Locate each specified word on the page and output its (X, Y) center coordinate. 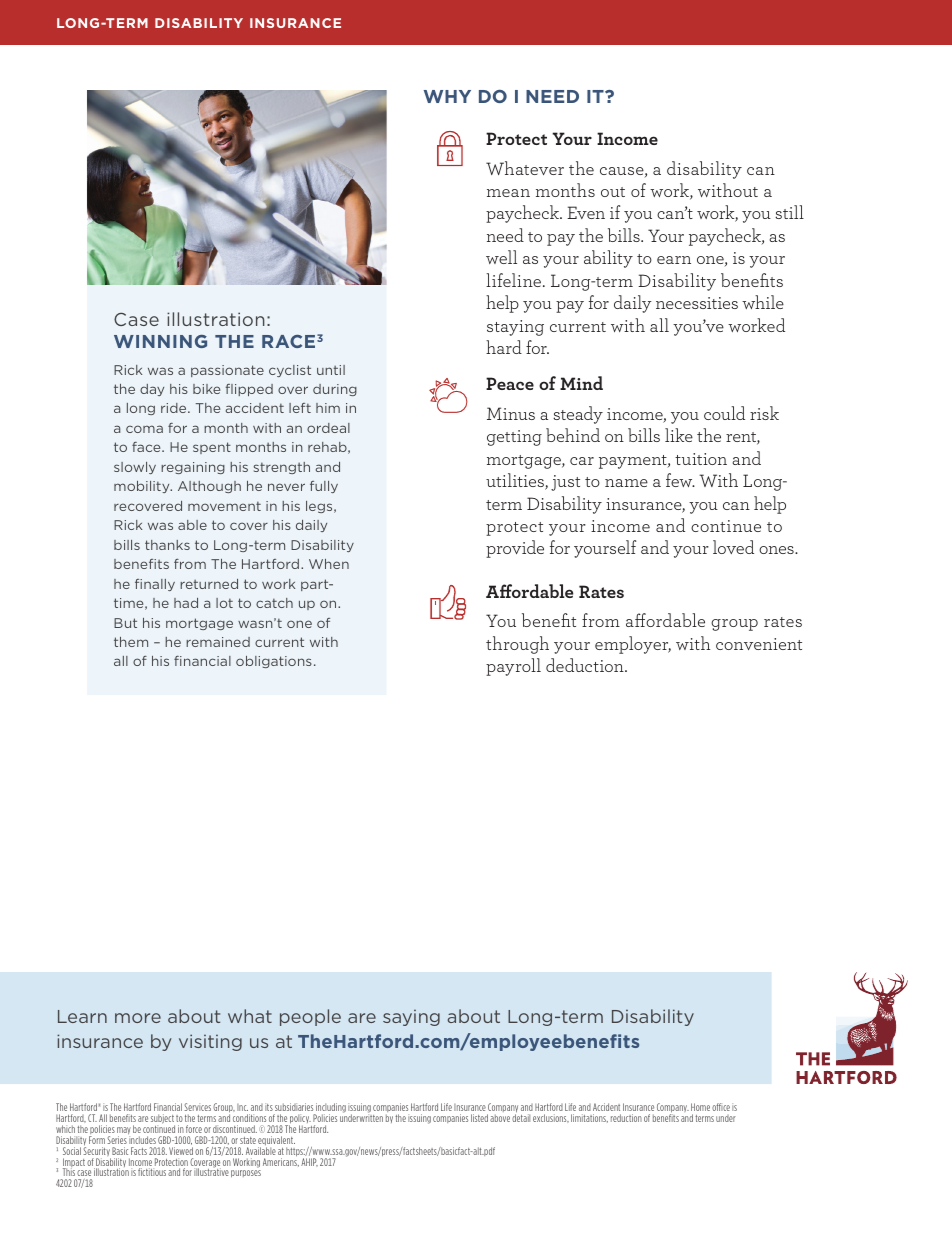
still (789, 212)
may (124, 1132)
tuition (701, 459)
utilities (516, 481)
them (131, 642)
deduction (586, 665)
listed (479, 1118)
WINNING (160, 341)
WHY (447, 96)
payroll (513, 667)
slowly (135, 468)
